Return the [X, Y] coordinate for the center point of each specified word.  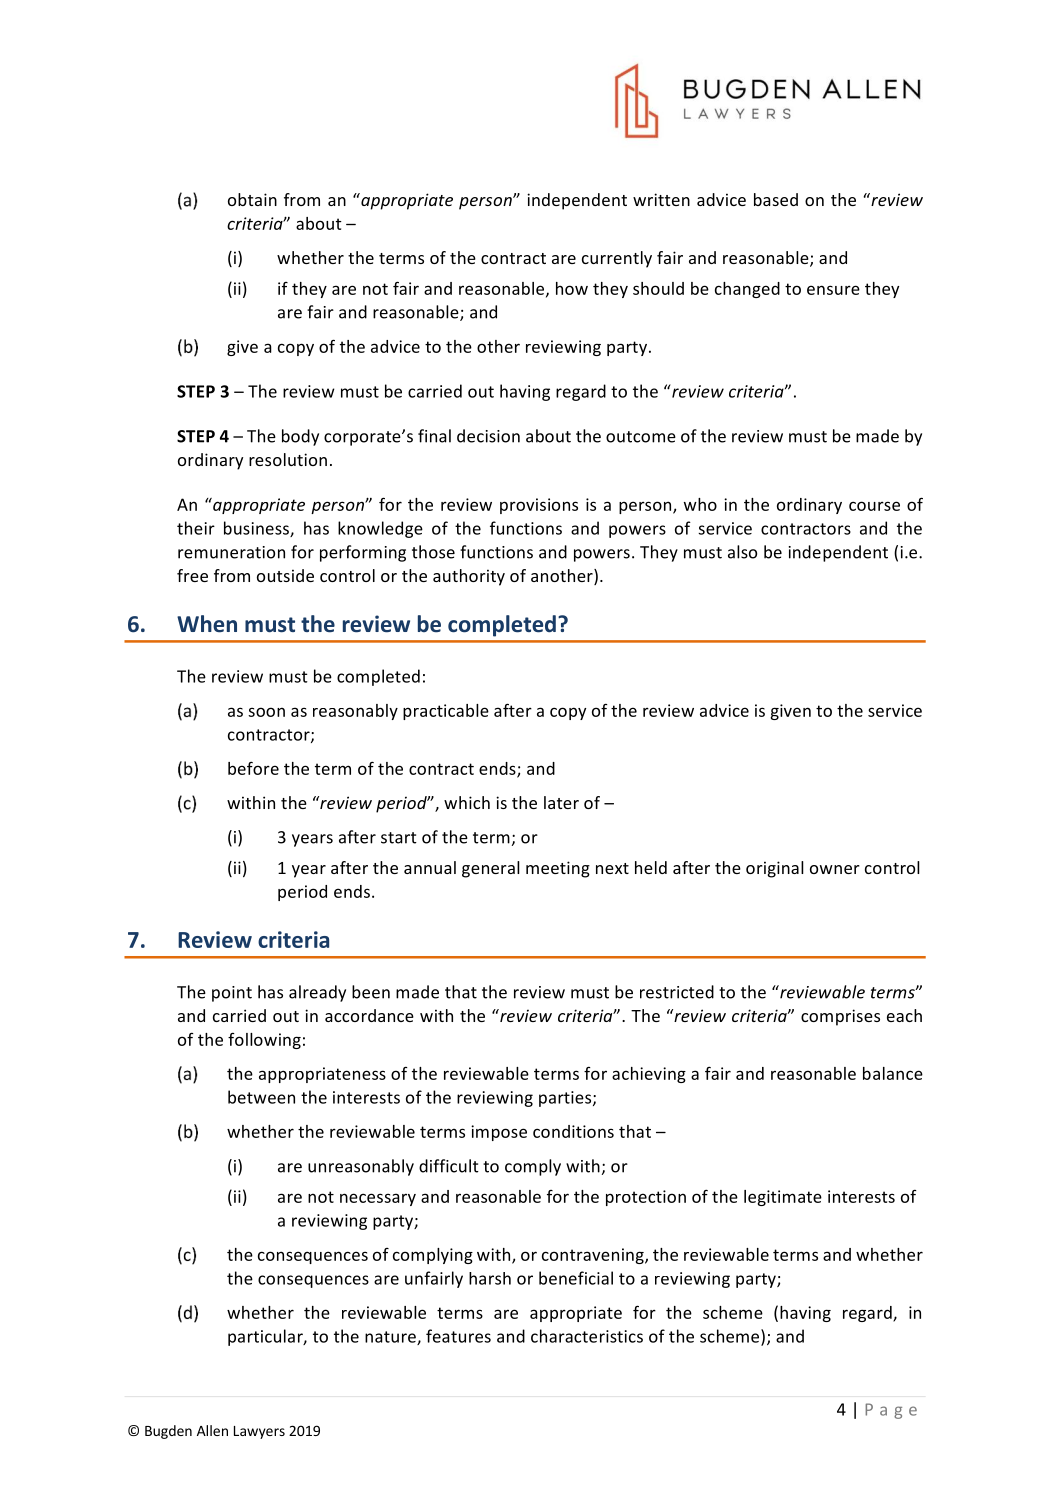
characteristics [587, 1336]
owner [835, 869]
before [253, 768]
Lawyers [259, 1432]
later [561, 802]
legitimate [783, 1198]
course [874, 506]
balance [893, 1073]
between [261, 1097]
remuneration [231, 552]
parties [566, 1099]
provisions [539, 506]
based [776, 199]
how [572, 288]
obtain [252, 199]
